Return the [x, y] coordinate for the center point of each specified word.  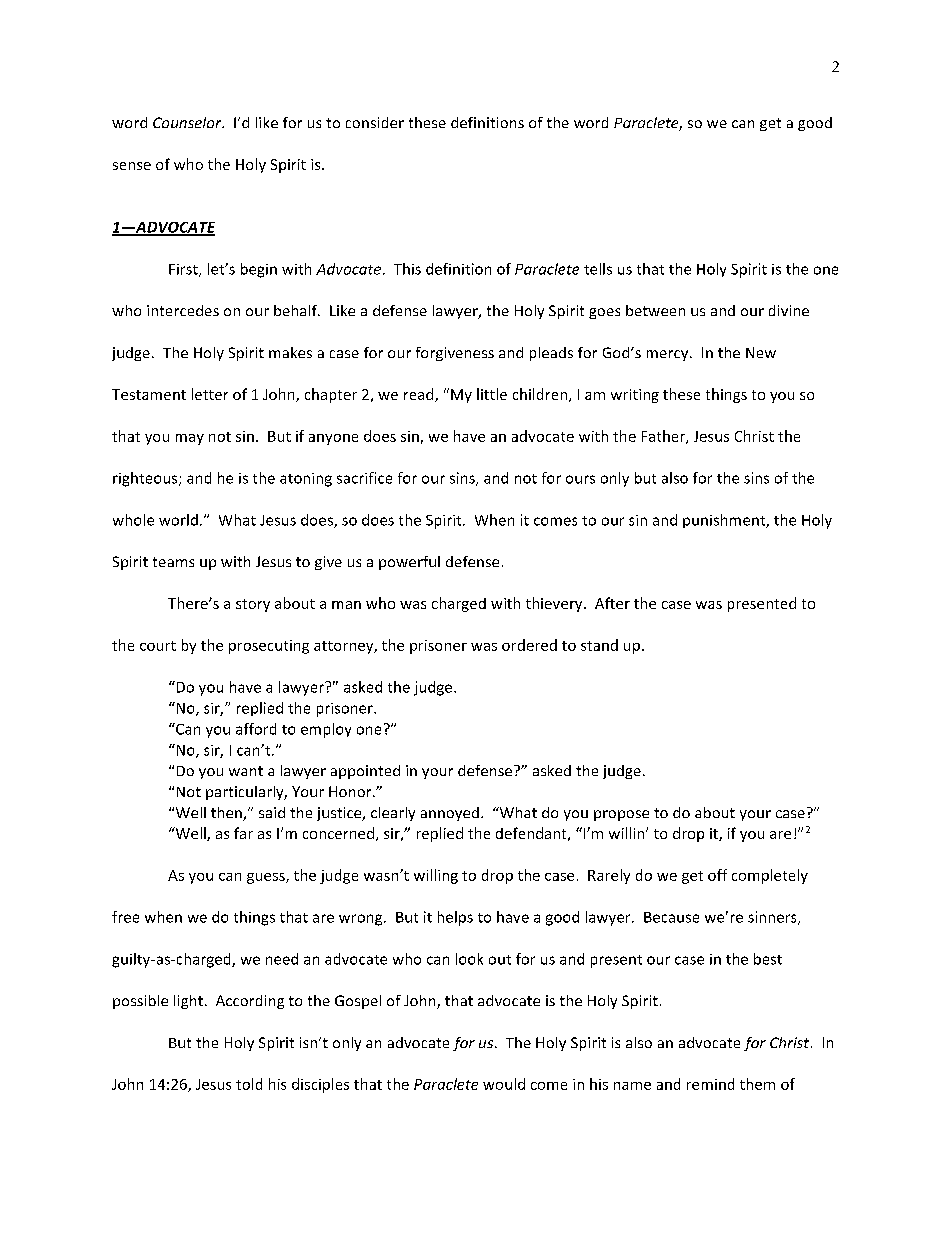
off [717, 875]
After [612, 603]
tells [598, 269]
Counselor [188, 122]
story [253, 605]
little [492, 394]
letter [210, 394]
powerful [409, 563]
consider [375, 122]
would [504, 1084]
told [249, 1084]
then [227, 814]
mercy [669, 355]
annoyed [450, 814]
